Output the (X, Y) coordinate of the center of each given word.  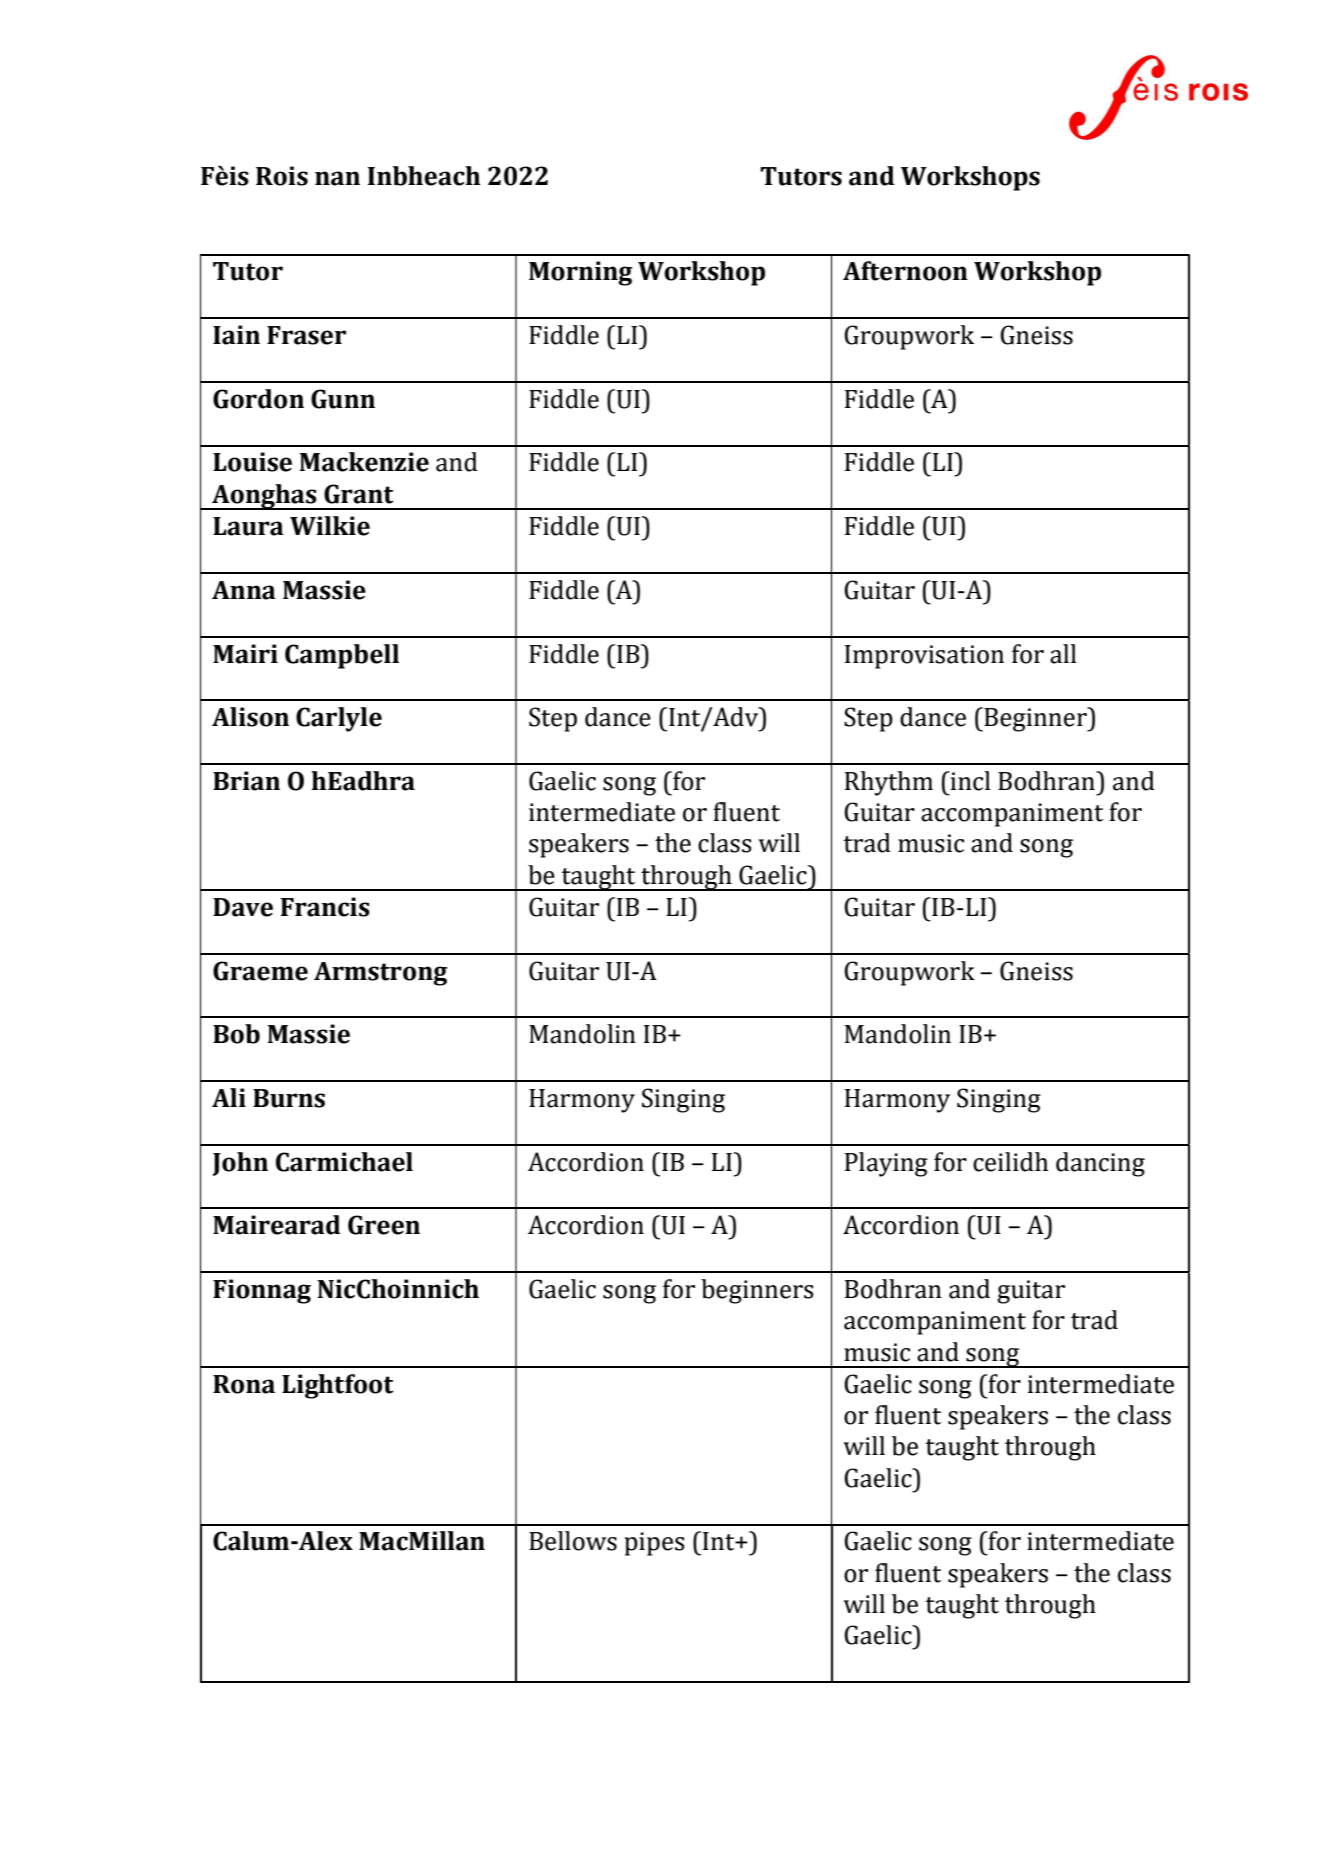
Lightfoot (338, 1386)
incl (970, 781)
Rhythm (889, 783)
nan (337, 178)
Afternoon (905, 271)
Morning (580, 273)
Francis (325, 907)
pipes (654, 1544)
